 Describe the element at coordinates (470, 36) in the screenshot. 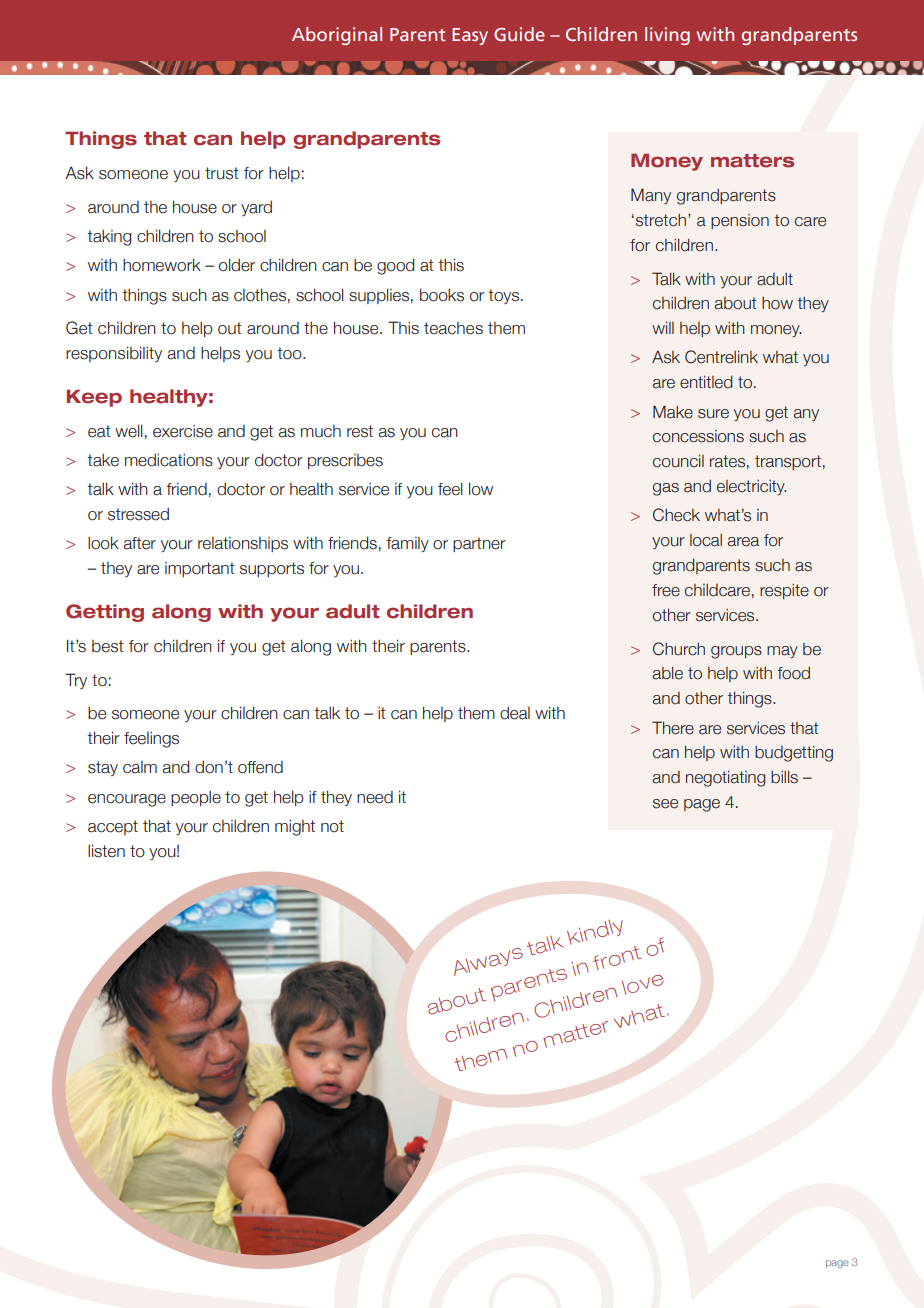

I see `Easy` at that location.
